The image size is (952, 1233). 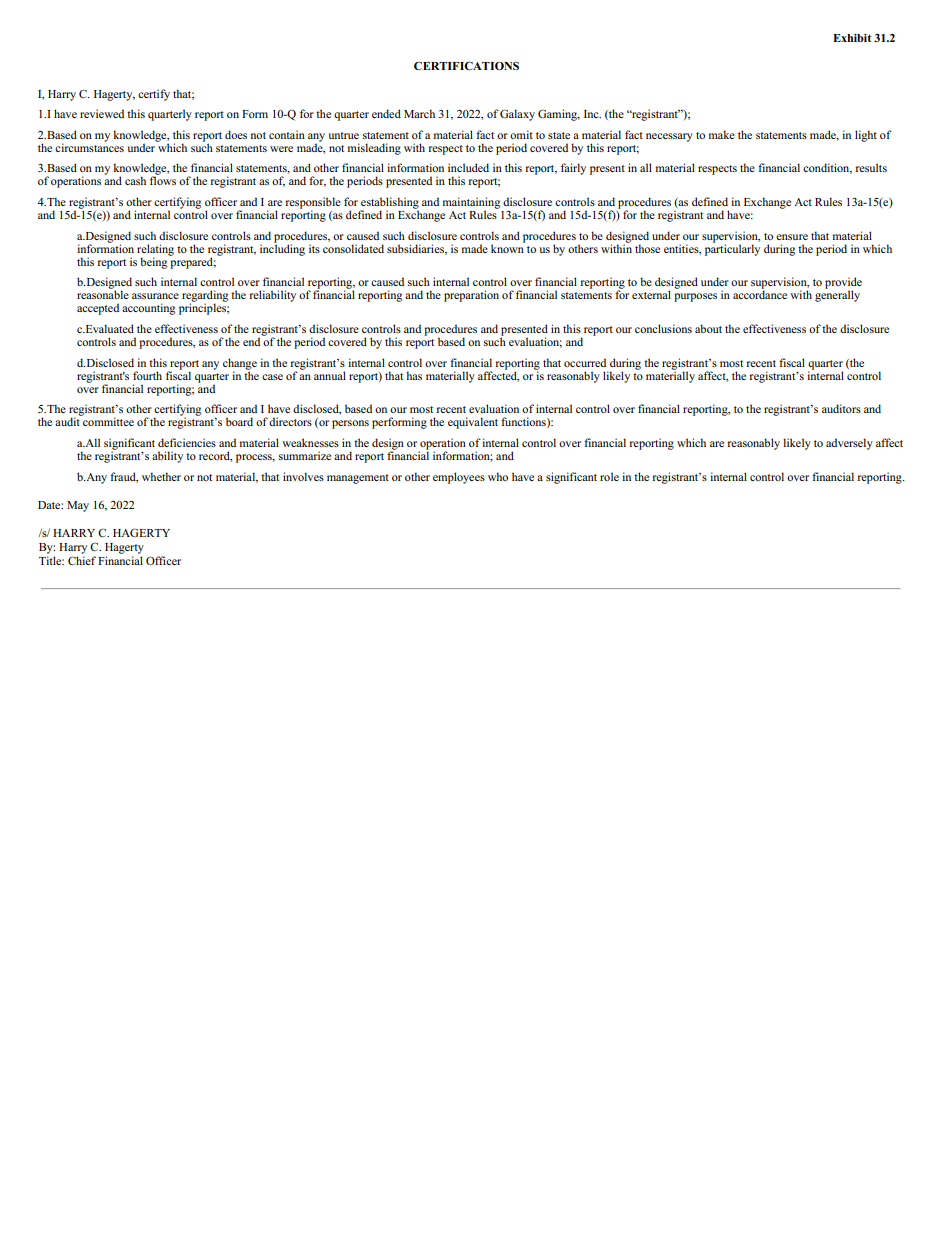 What do you see at coordinates (155, 251) in the page?
I see `relating` at bounding box center [155, 251].
